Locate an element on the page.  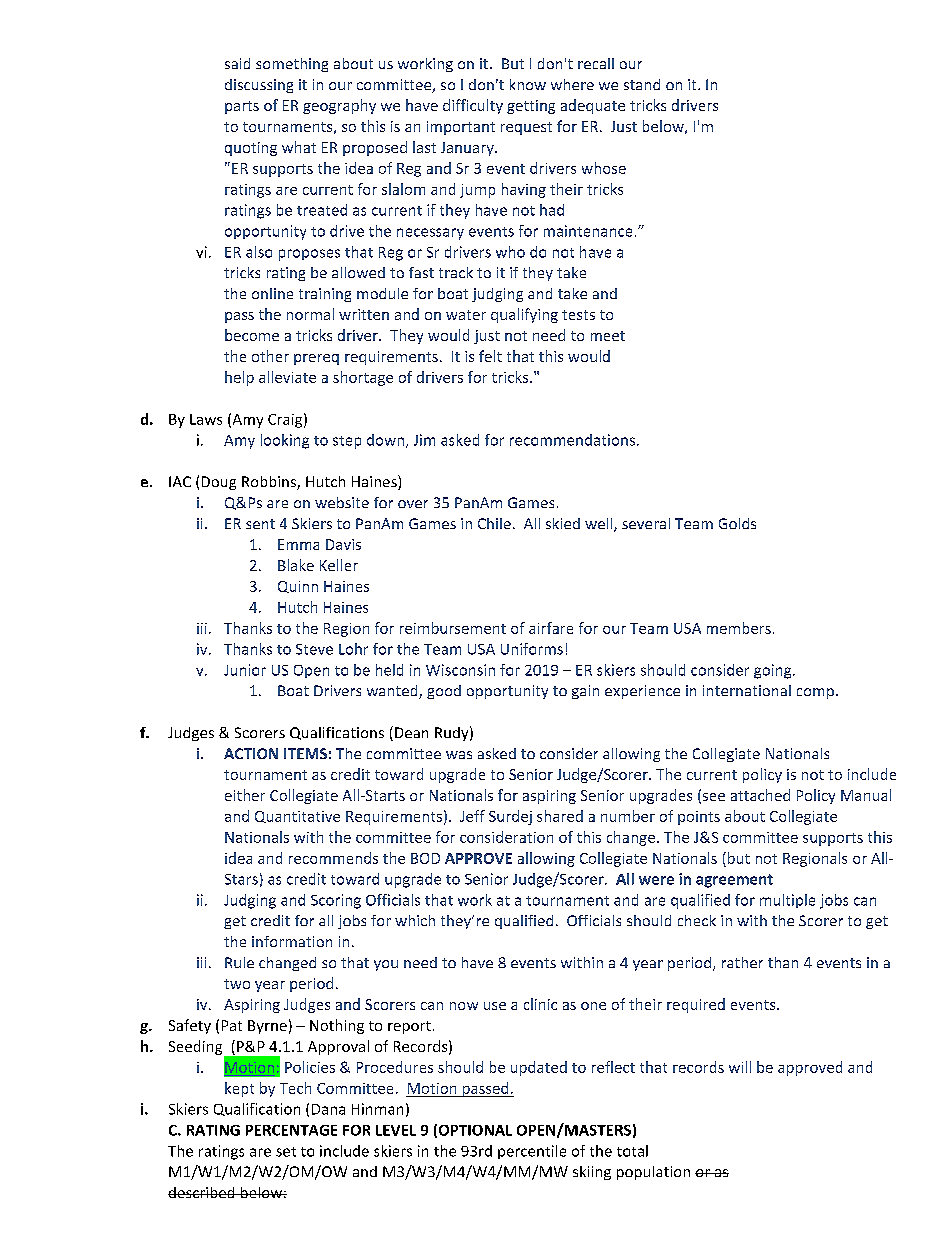
percentile is located at coordinates (532, 1152).
